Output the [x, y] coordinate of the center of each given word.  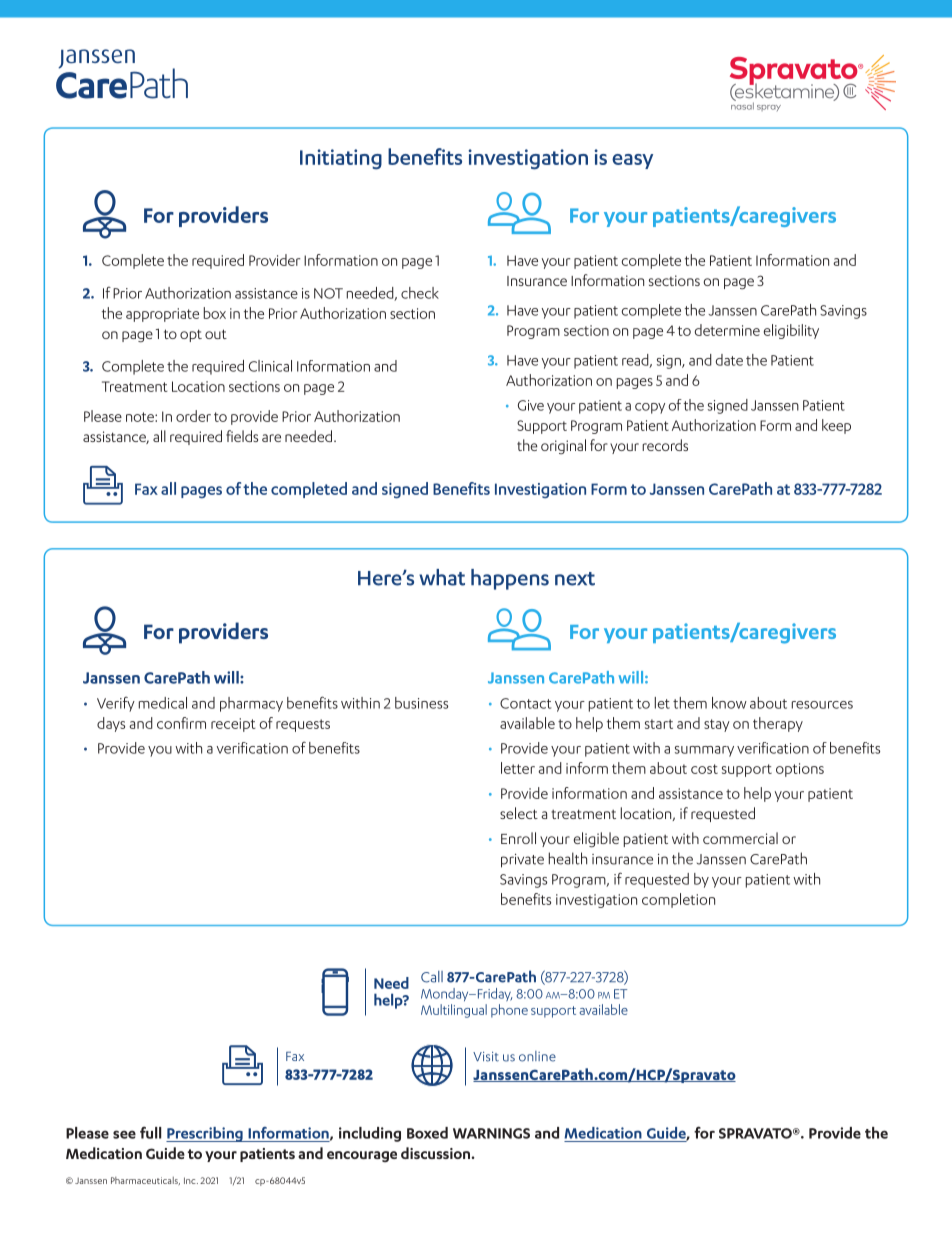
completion [678, 900]
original [563, 446]
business [421, 703]
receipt [233, 725]
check [420, 293]
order [193, 416]
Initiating [341, 159]
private [522, 861]
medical [163, 703]
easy [632, 161]
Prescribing [205, 1134]
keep [836, 426]
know [729, 703]
